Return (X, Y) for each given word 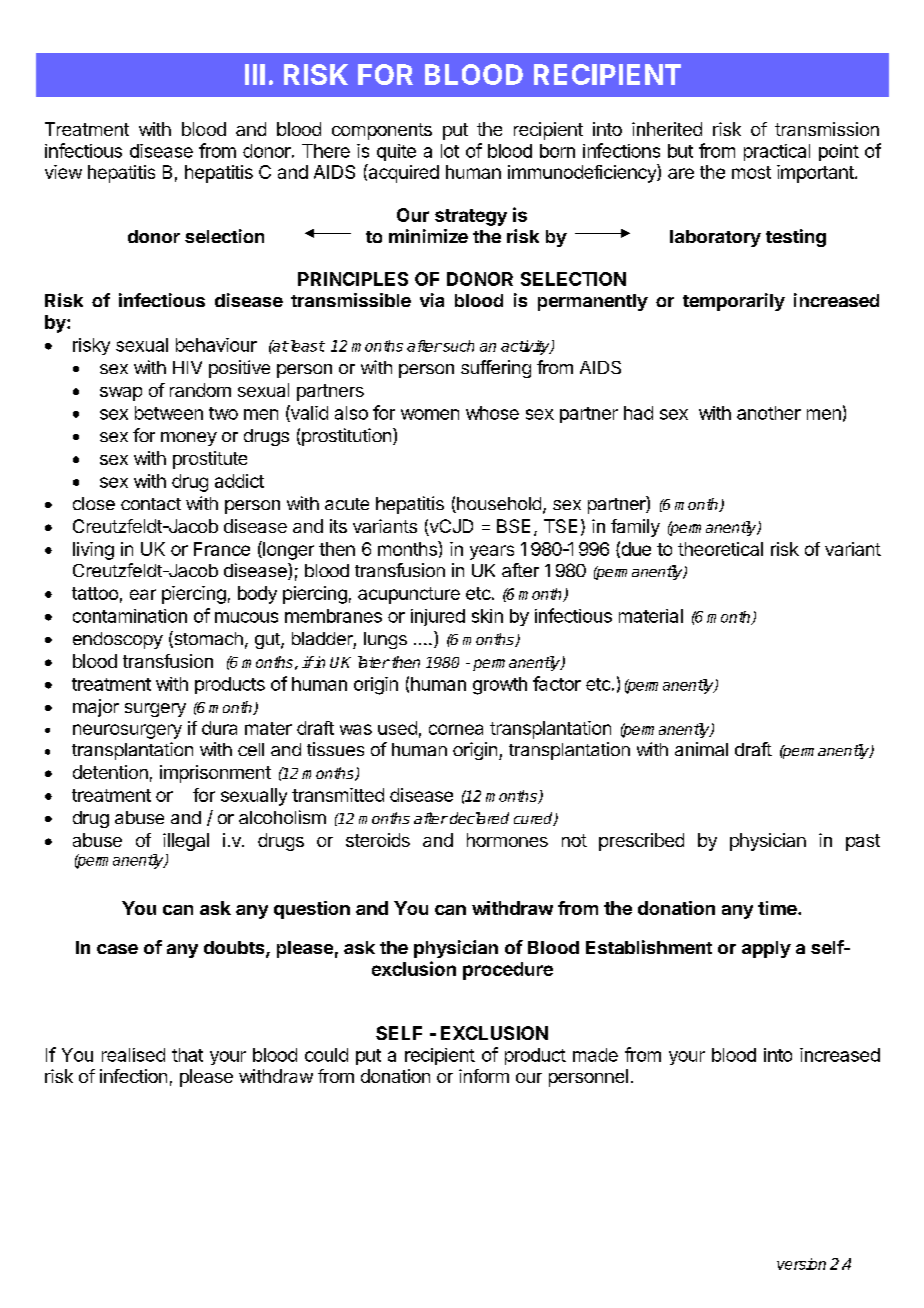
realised (133, 1055)
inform (484, 1076)
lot (450, 151)
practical (777, 152)
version (801, 1264)
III (255, 74)
